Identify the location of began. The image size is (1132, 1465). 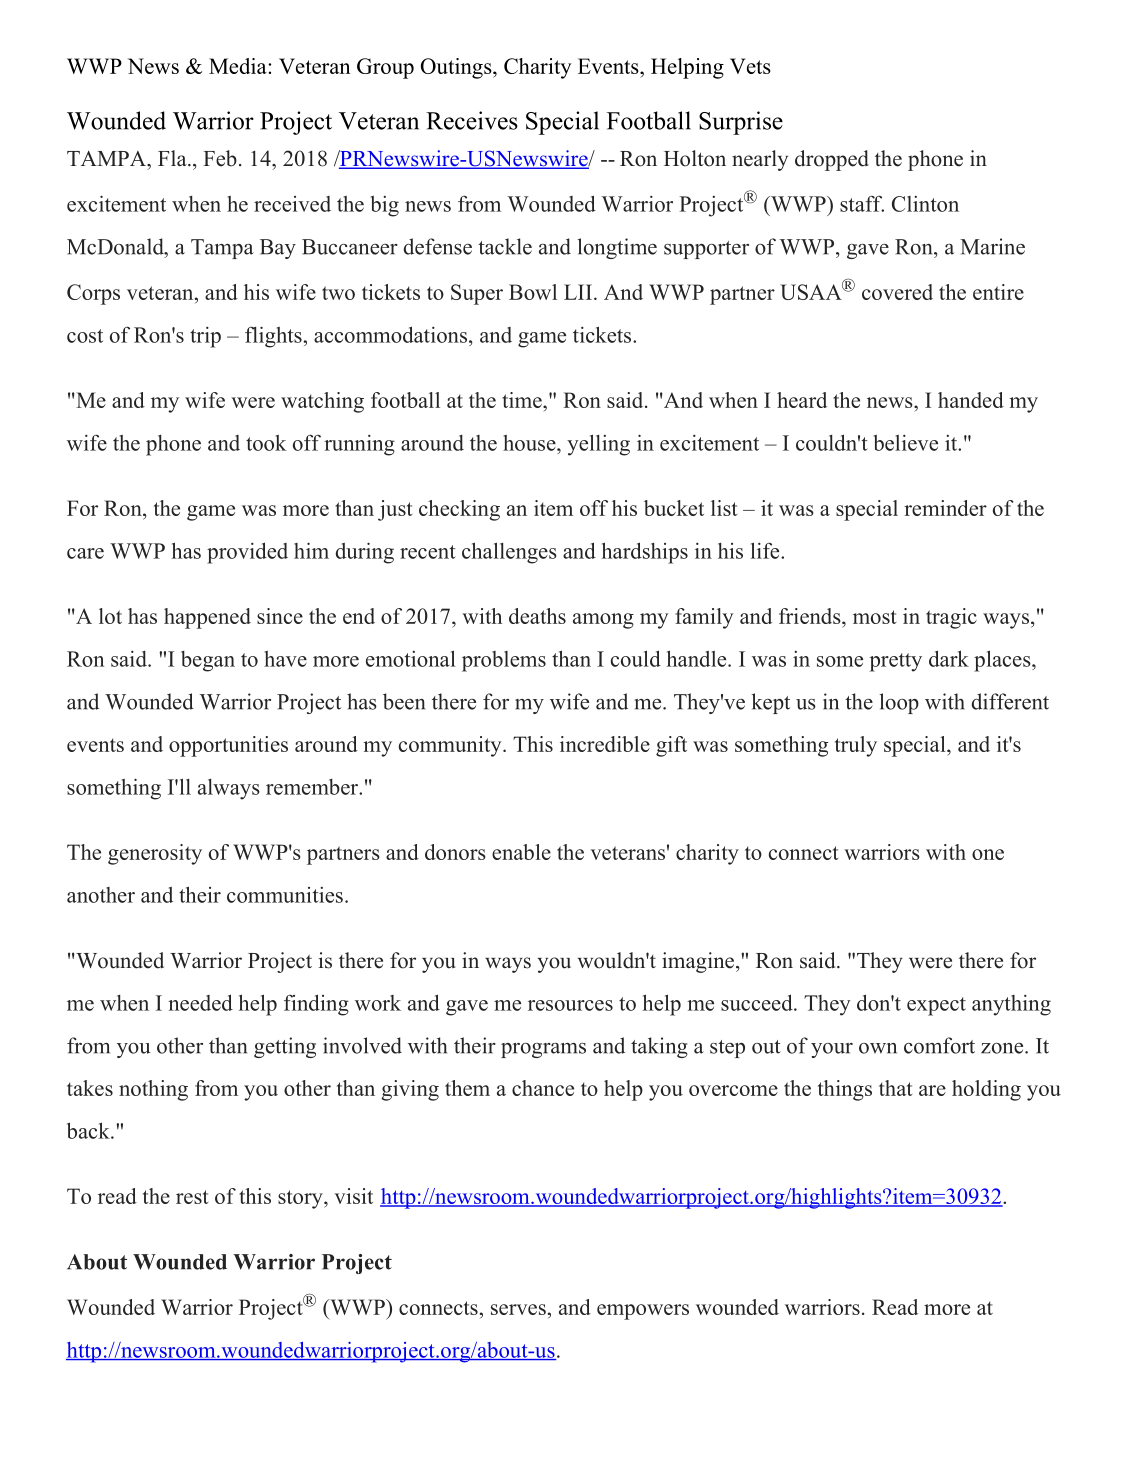
(208, 661).
